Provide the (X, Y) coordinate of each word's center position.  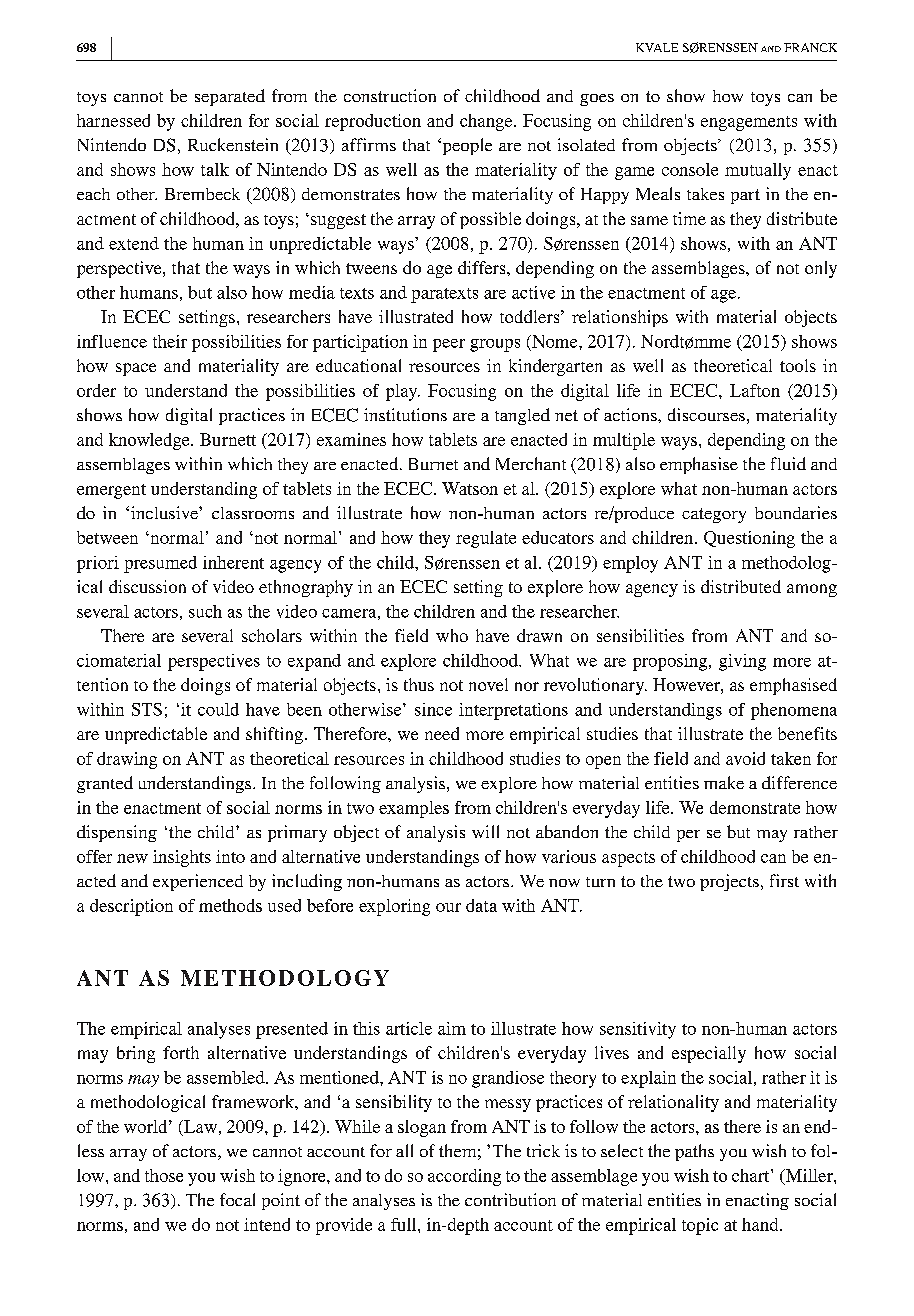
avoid (745, 758)
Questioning (749, 539)
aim (452, 1028)
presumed (160, 564)
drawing (127, 760)
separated (230, 97)
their (170, 341)
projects (729, 882)
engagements (749, 123)
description (131, 907)
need (442, 733)
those (164, 1175)
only (821, 269)
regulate (486, 539)
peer (449, 345)
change (487, 122)
